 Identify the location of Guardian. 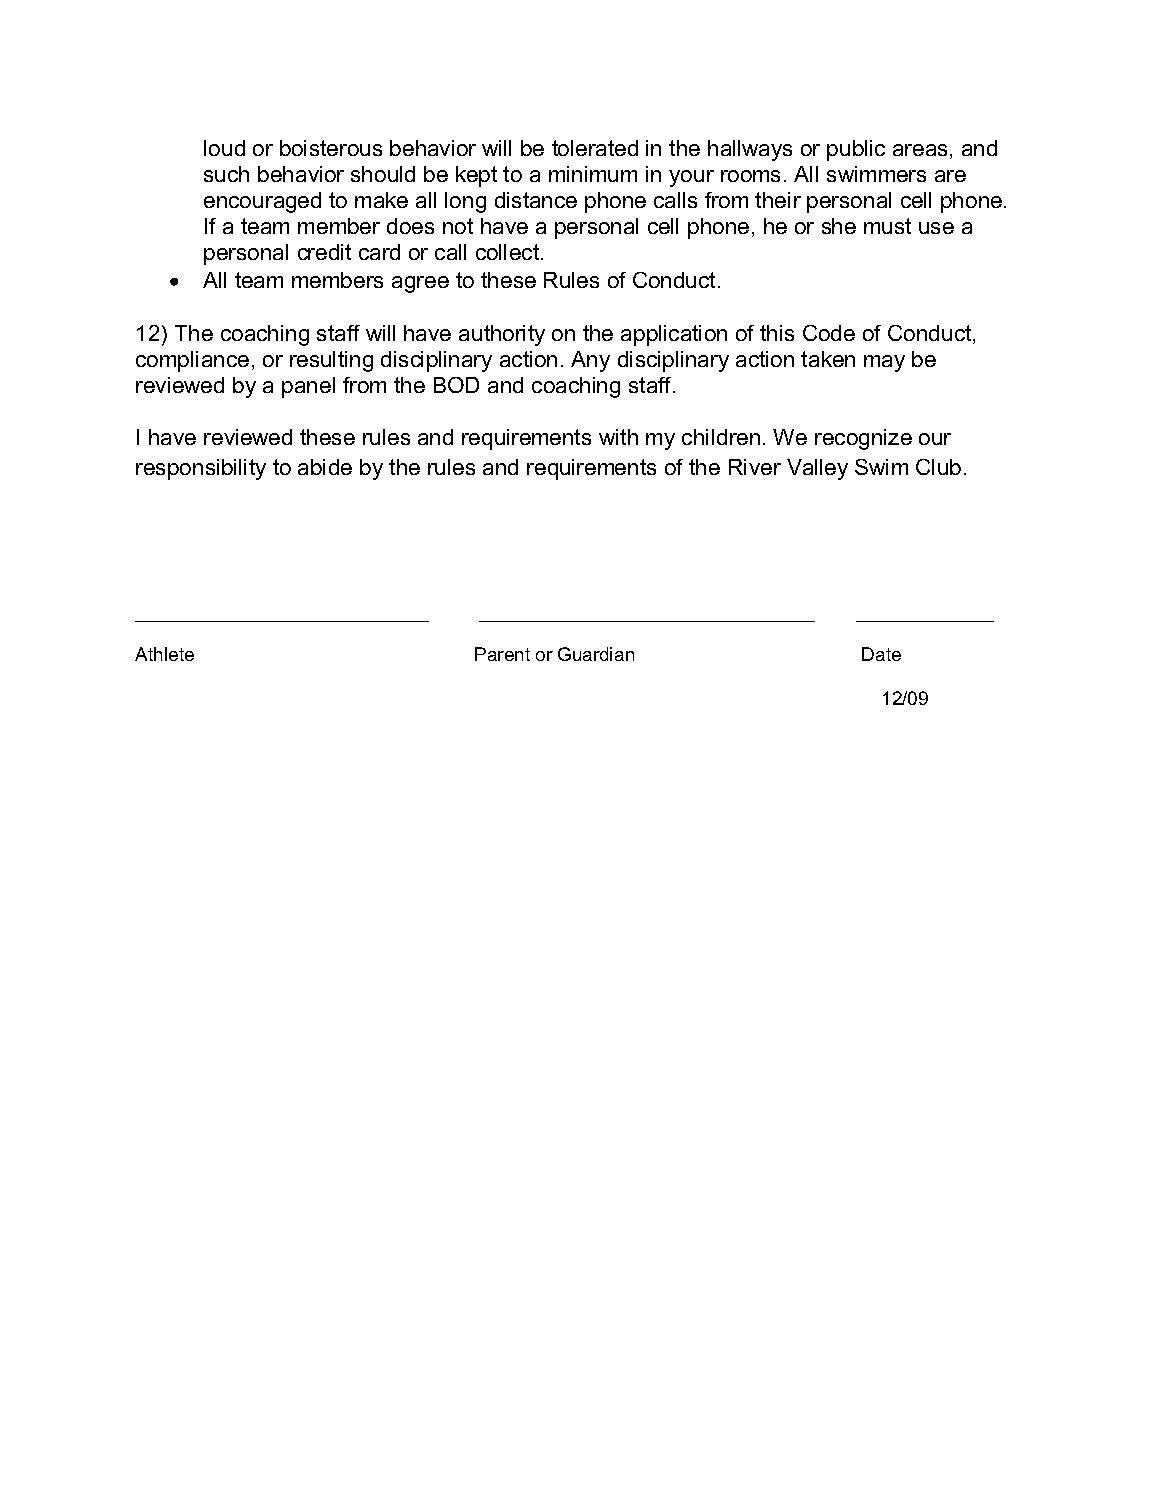
(596, 654).
